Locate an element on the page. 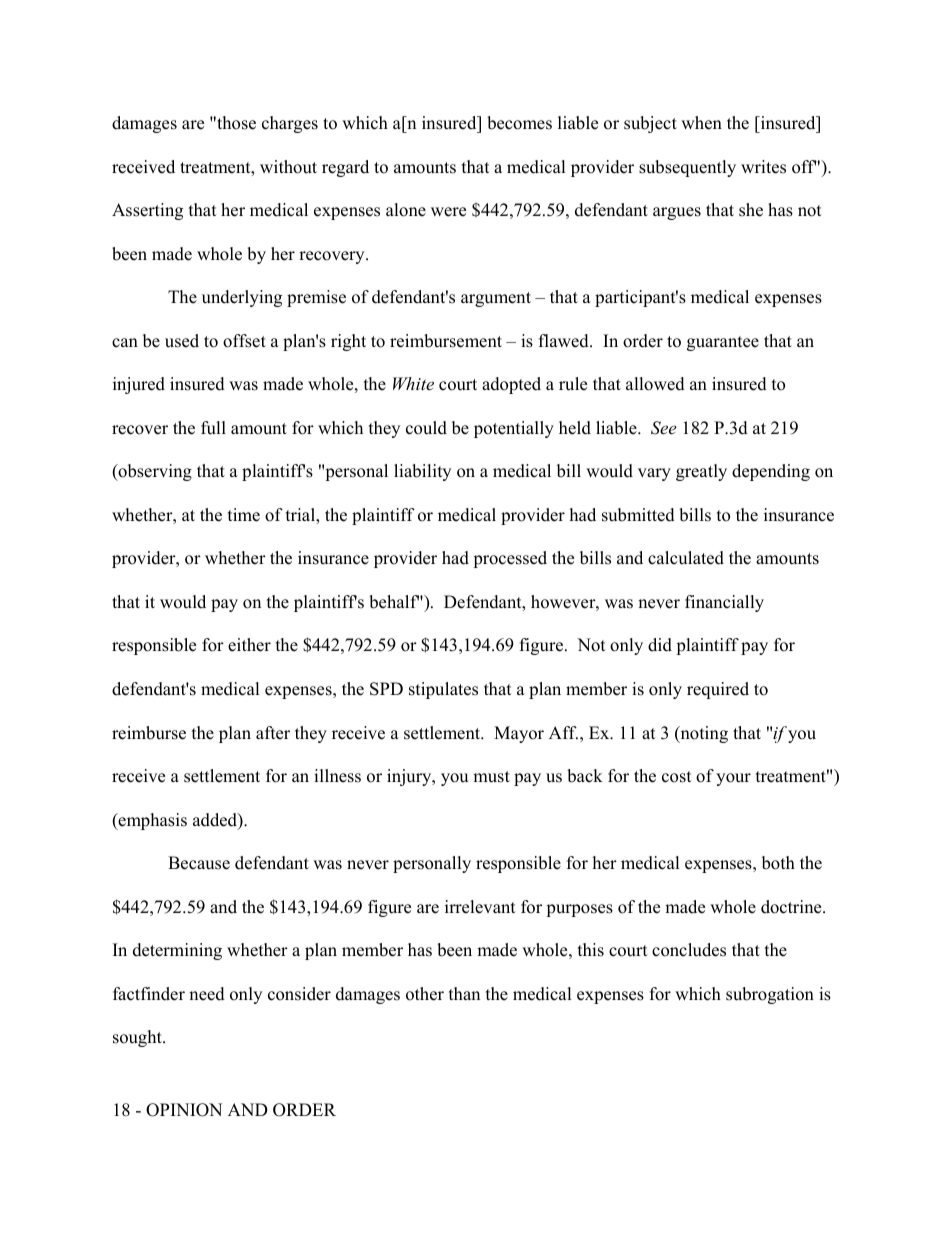 This image has height=1233, width=952. either is located at coordinates (249, 645).
